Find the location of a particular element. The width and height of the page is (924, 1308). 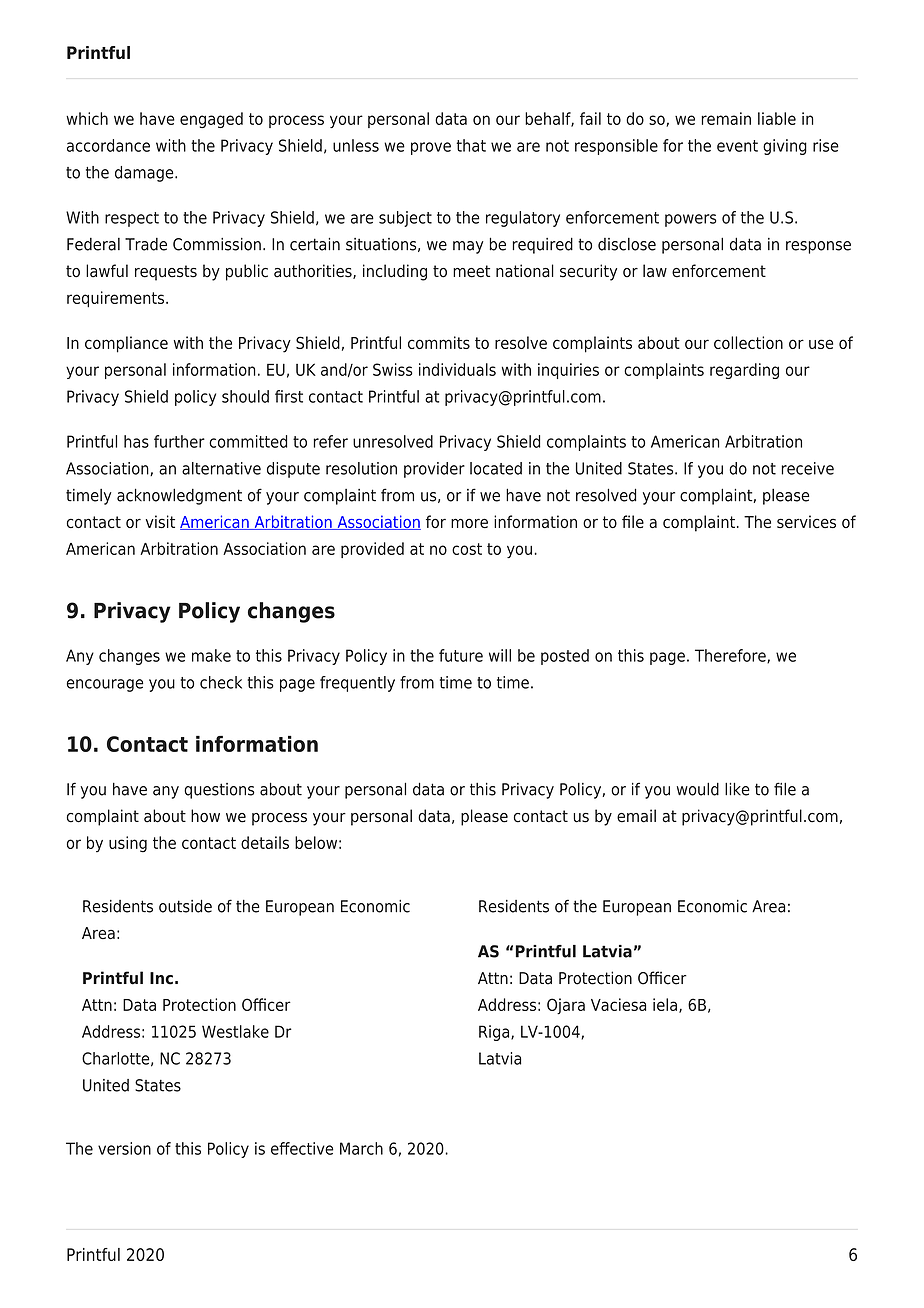

acknowledgment is located at coordinates (179, 496).
